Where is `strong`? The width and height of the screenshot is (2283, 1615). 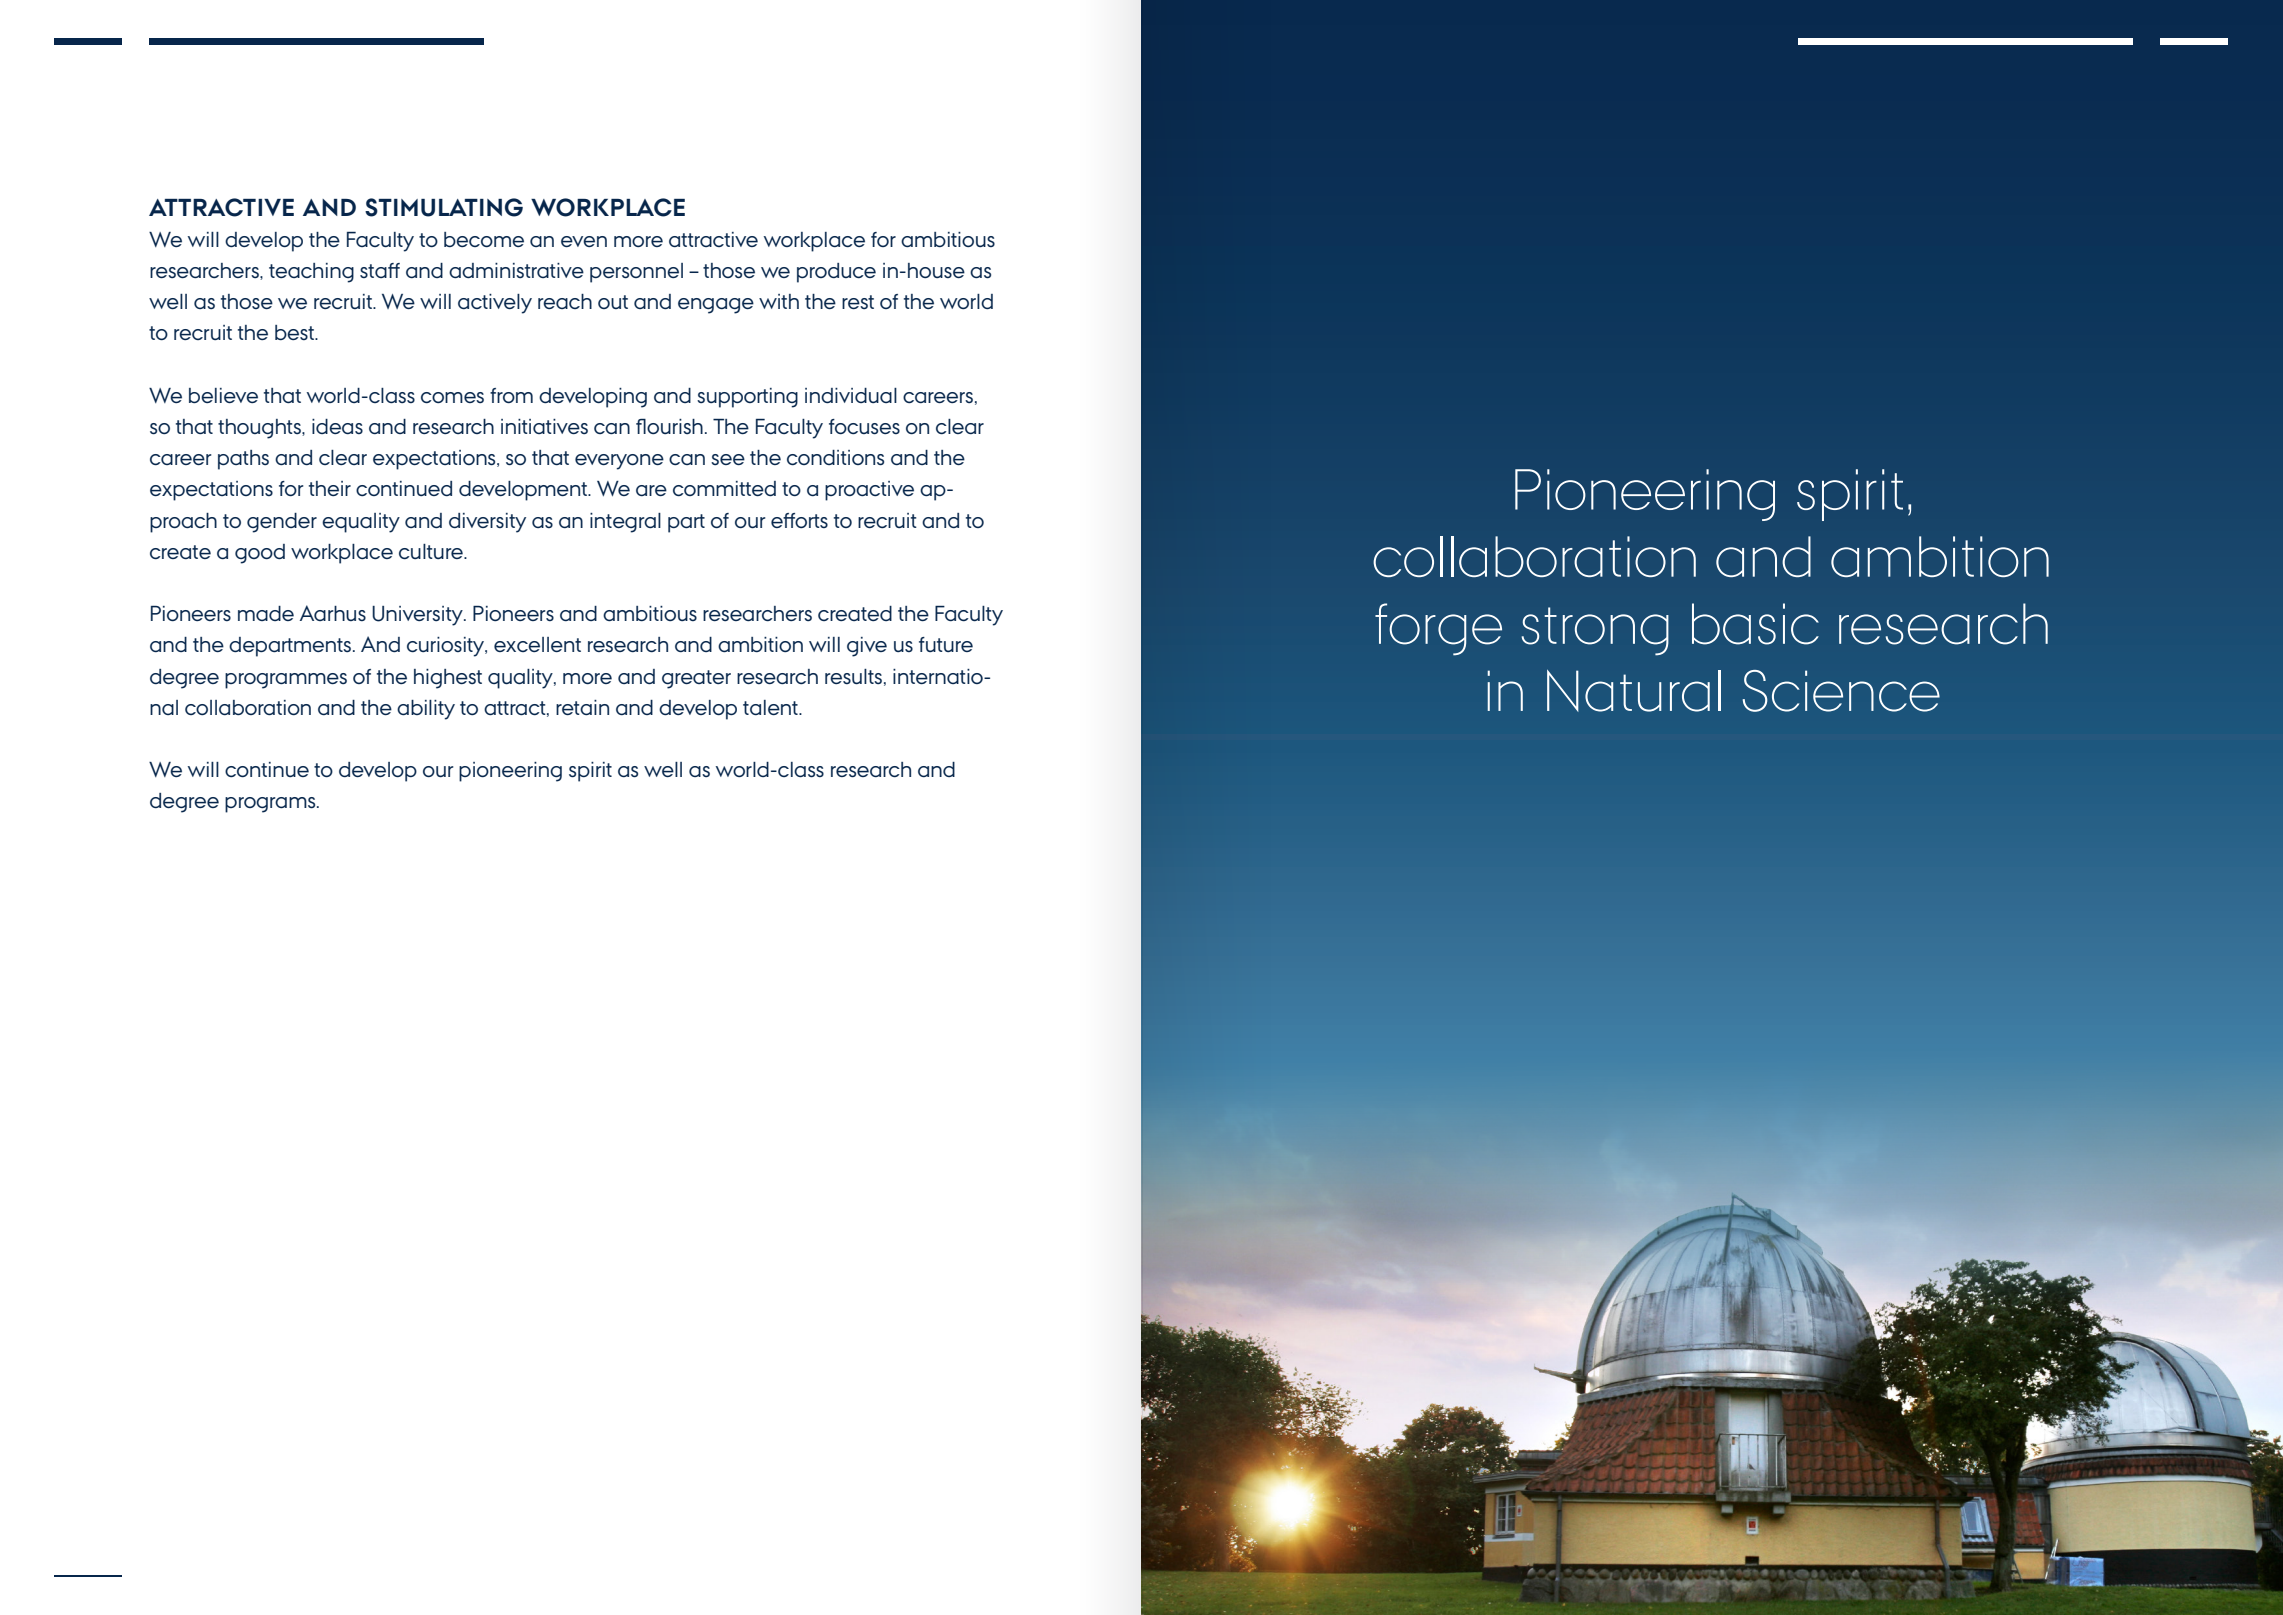
strong is located at coordinates (1595, 631).
